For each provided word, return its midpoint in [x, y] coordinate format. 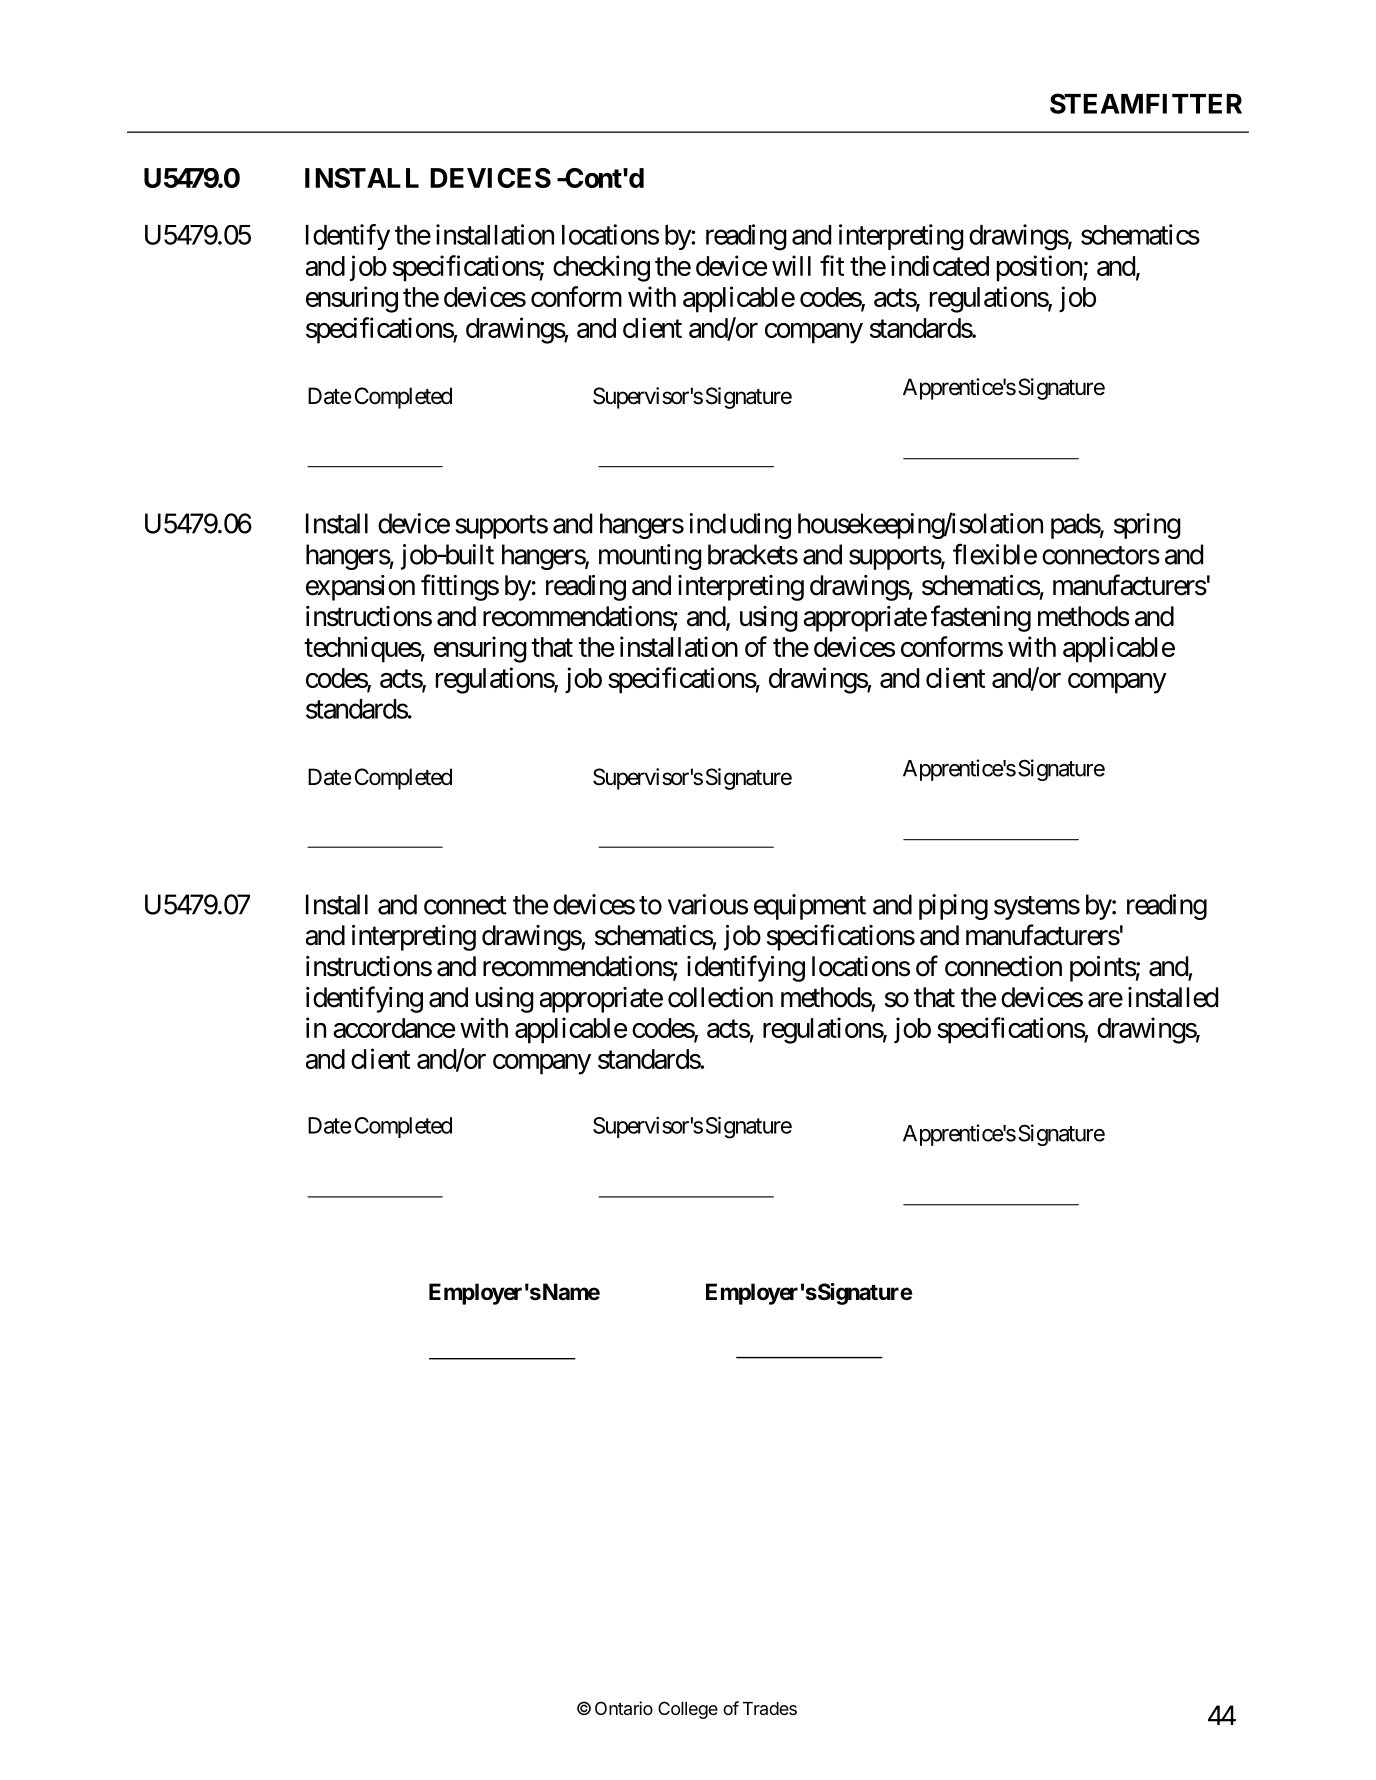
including [740, 526]
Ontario [624, 1708]
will [791, 265]
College [688, 1710]
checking [601, 268]
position [1040, 268]
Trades [770, 1708]
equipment [810, 907]
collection [720, 997]
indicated [940, 265]
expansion [360, 588]
